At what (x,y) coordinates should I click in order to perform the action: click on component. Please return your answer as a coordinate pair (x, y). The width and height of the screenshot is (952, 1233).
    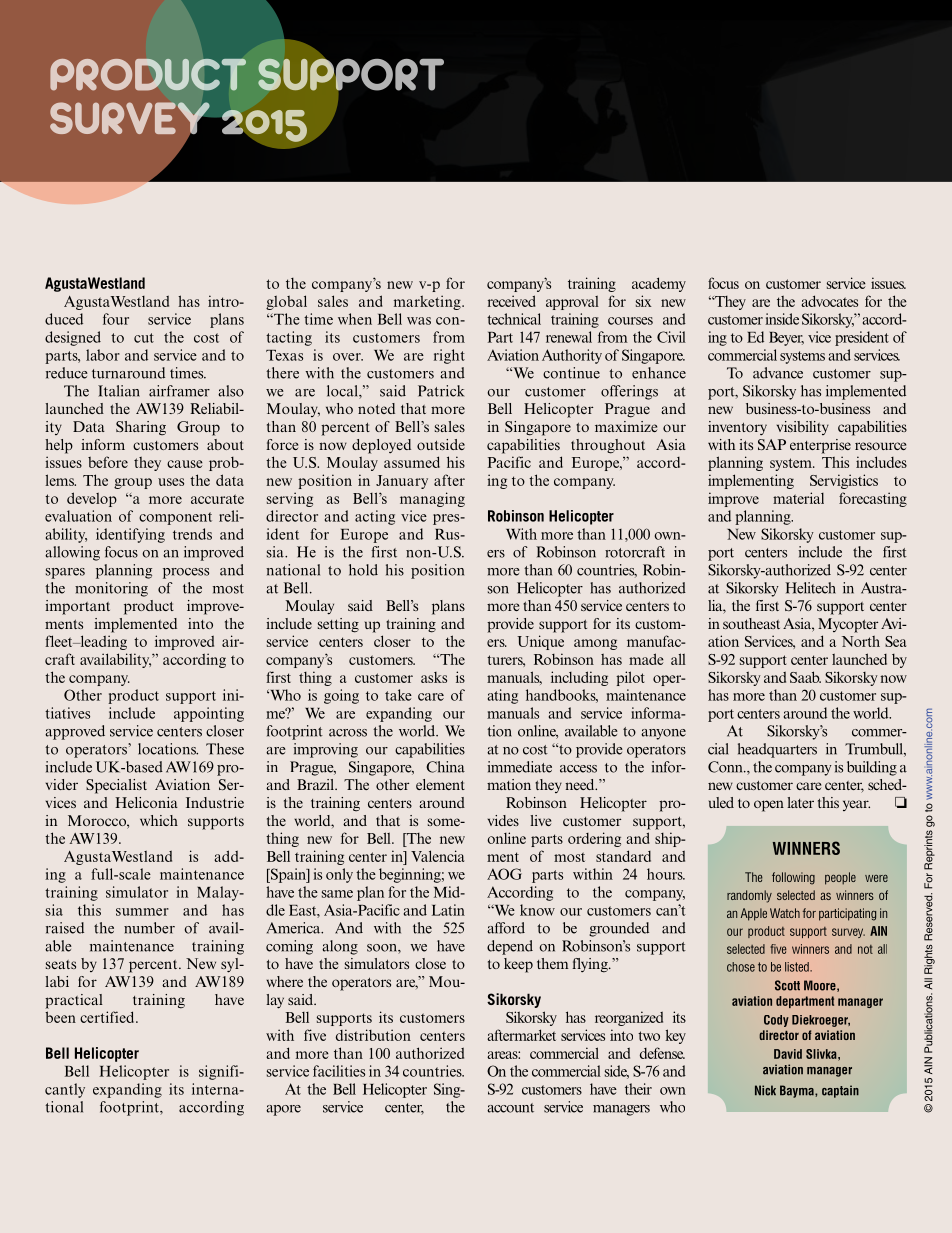
    Looking at the image, I should click on (175, 518).
